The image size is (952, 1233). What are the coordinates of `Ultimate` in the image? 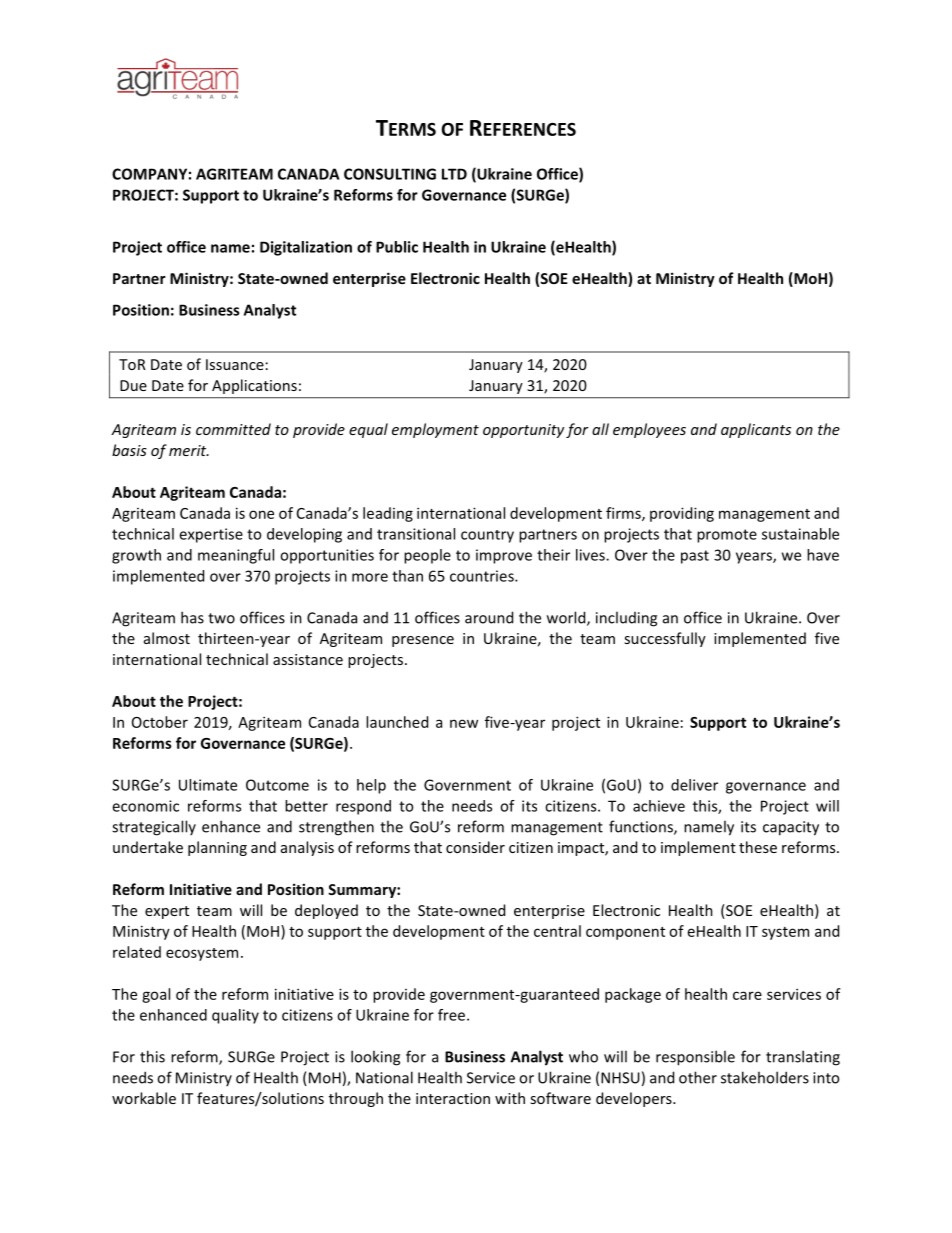 It's located at (208, 785).
